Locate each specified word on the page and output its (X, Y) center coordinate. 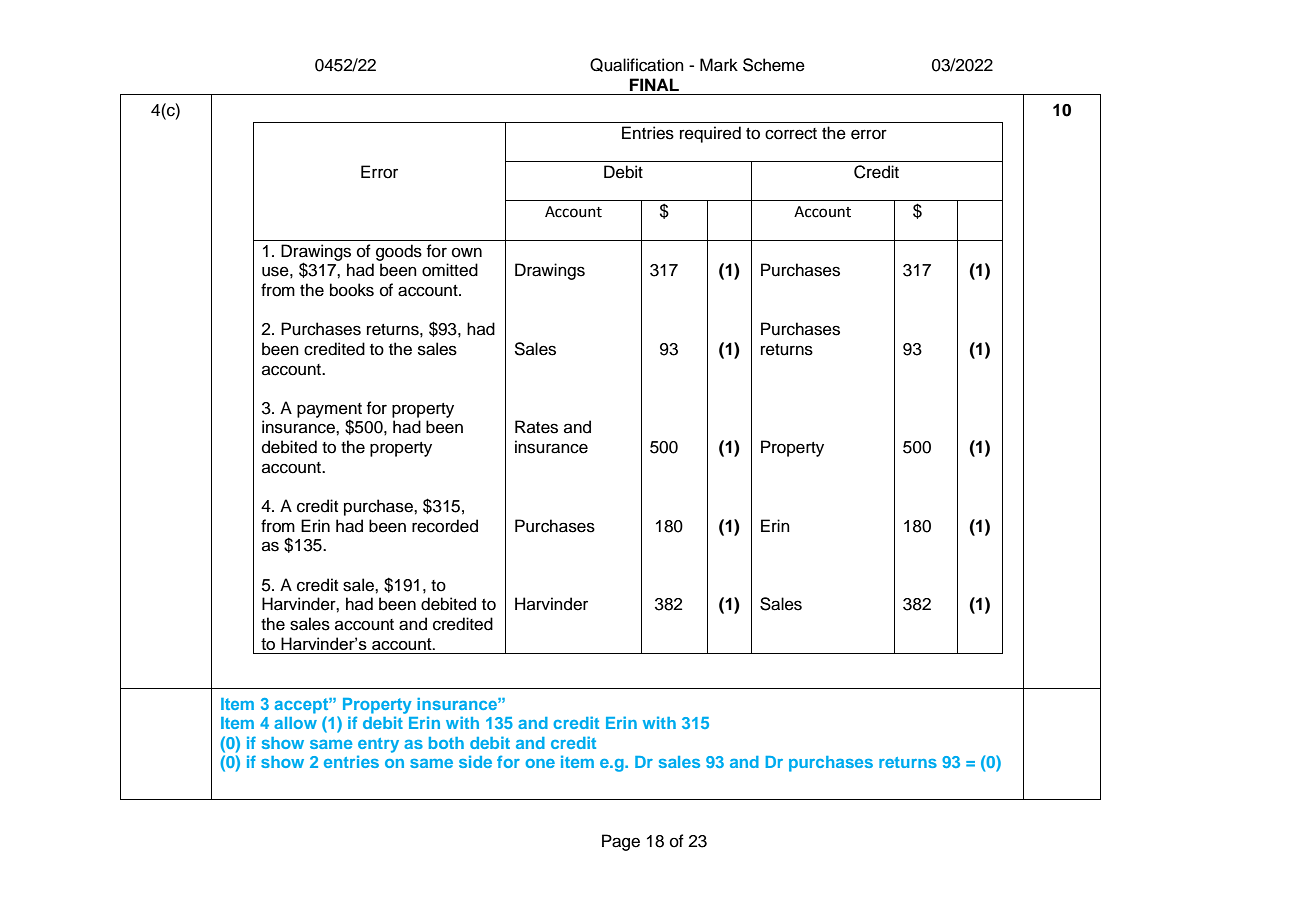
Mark (719, 65)
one (540, 763)
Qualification (637, 65)
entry (378, 745)
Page (621, 842)
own (467, 253)
